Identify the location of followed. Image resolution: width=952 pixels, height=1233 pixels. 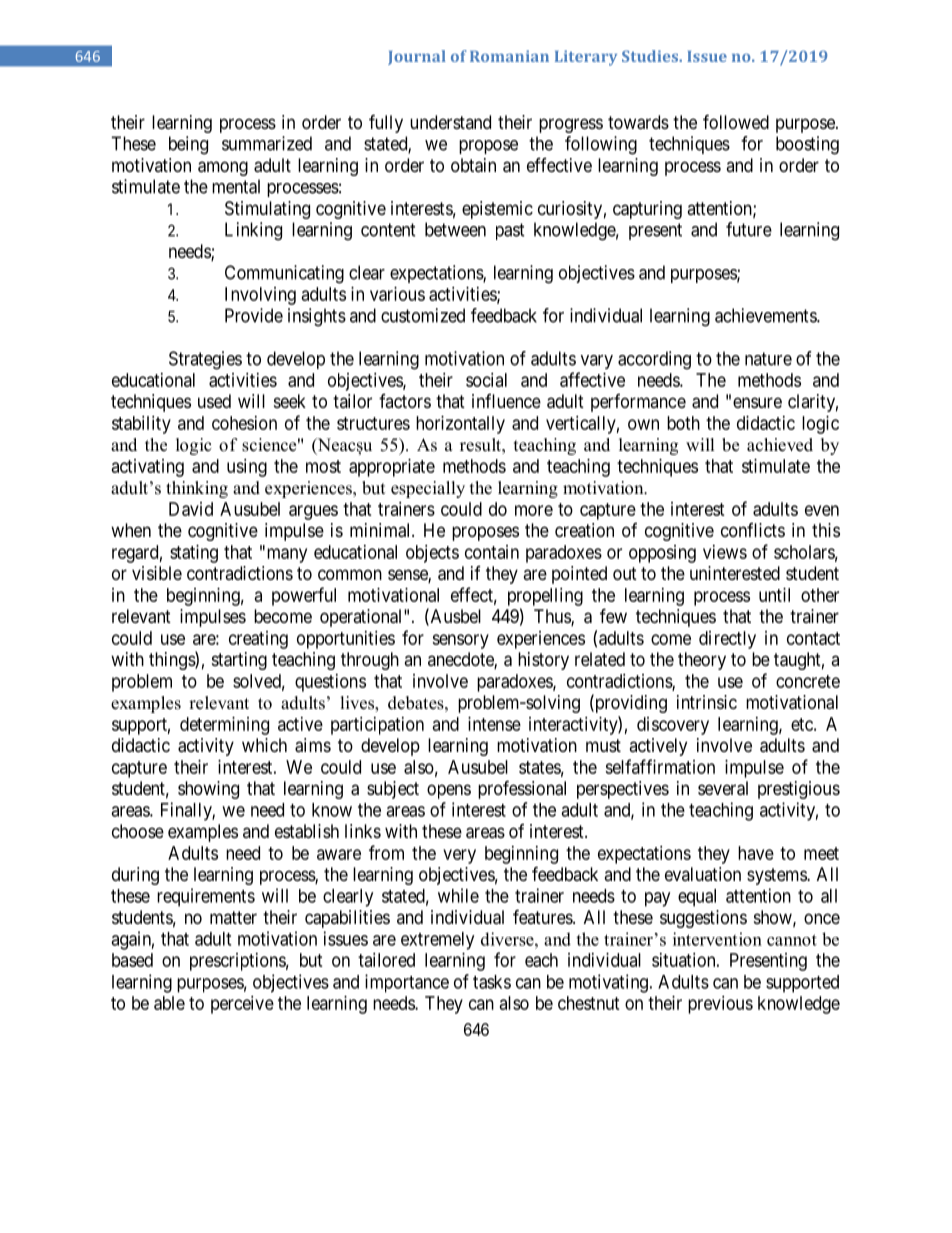
(736, 121).
